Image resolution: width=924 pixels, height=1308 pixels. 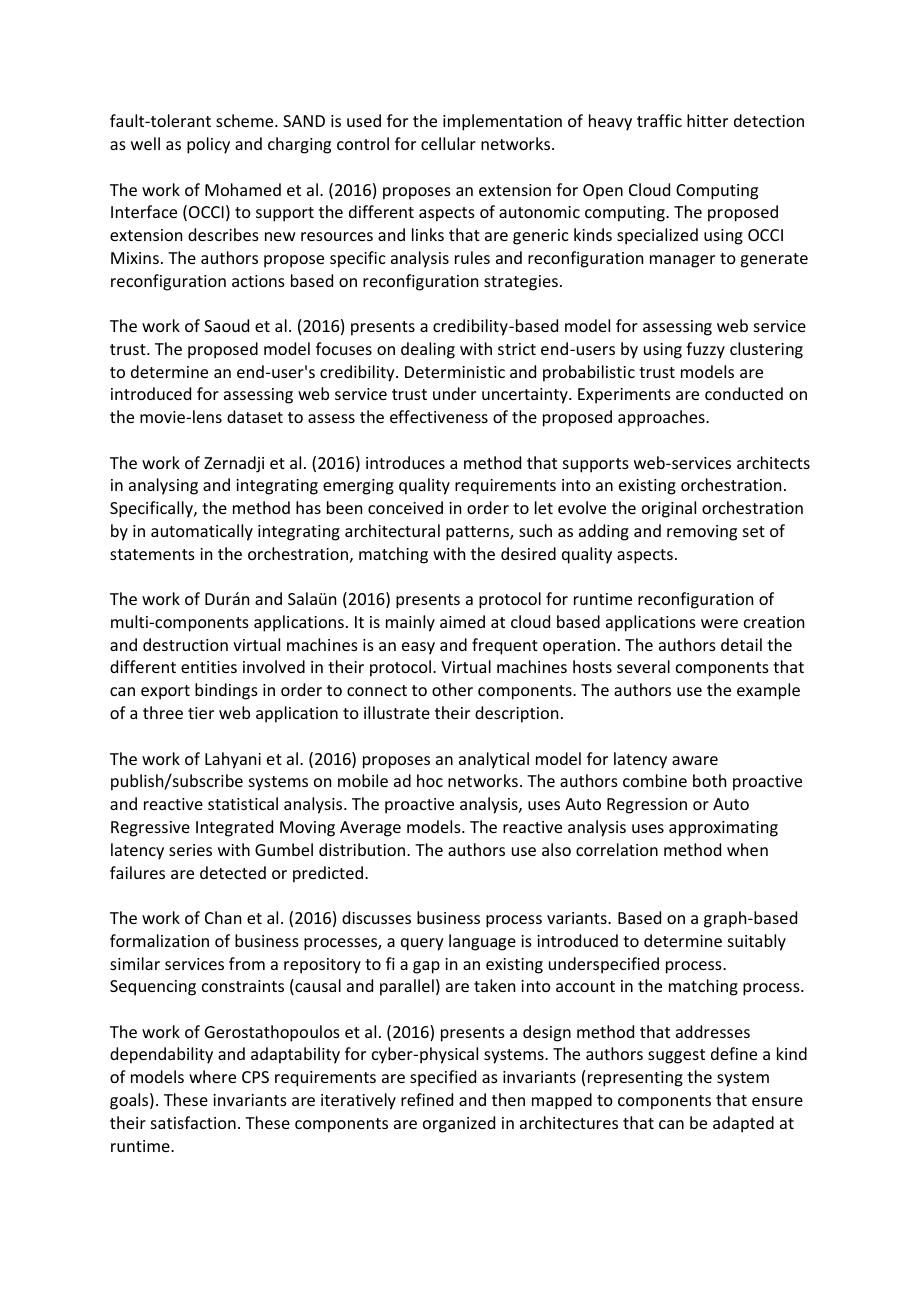 I want to click on policy, so click(x=208, y=145).
